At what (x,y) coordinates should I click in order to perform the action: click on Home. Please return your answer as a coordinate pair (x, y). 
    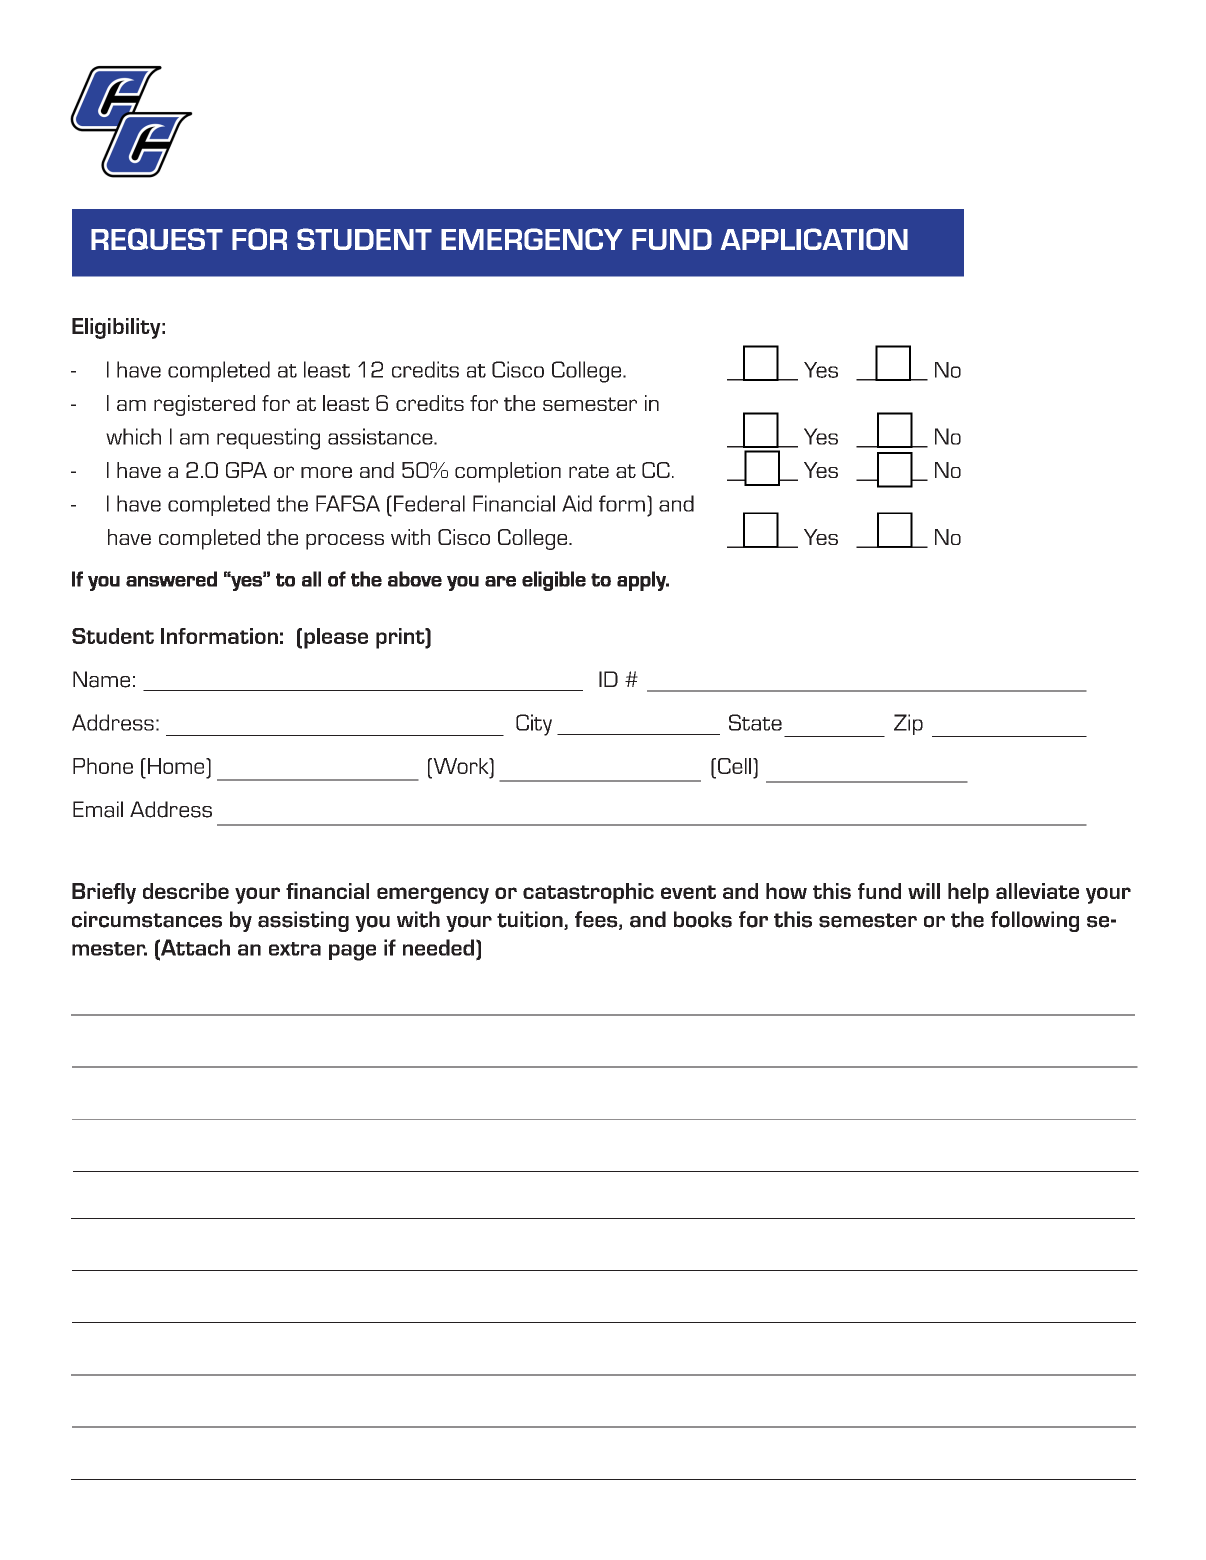
    Looking at the image, I should click on (177, 766).
